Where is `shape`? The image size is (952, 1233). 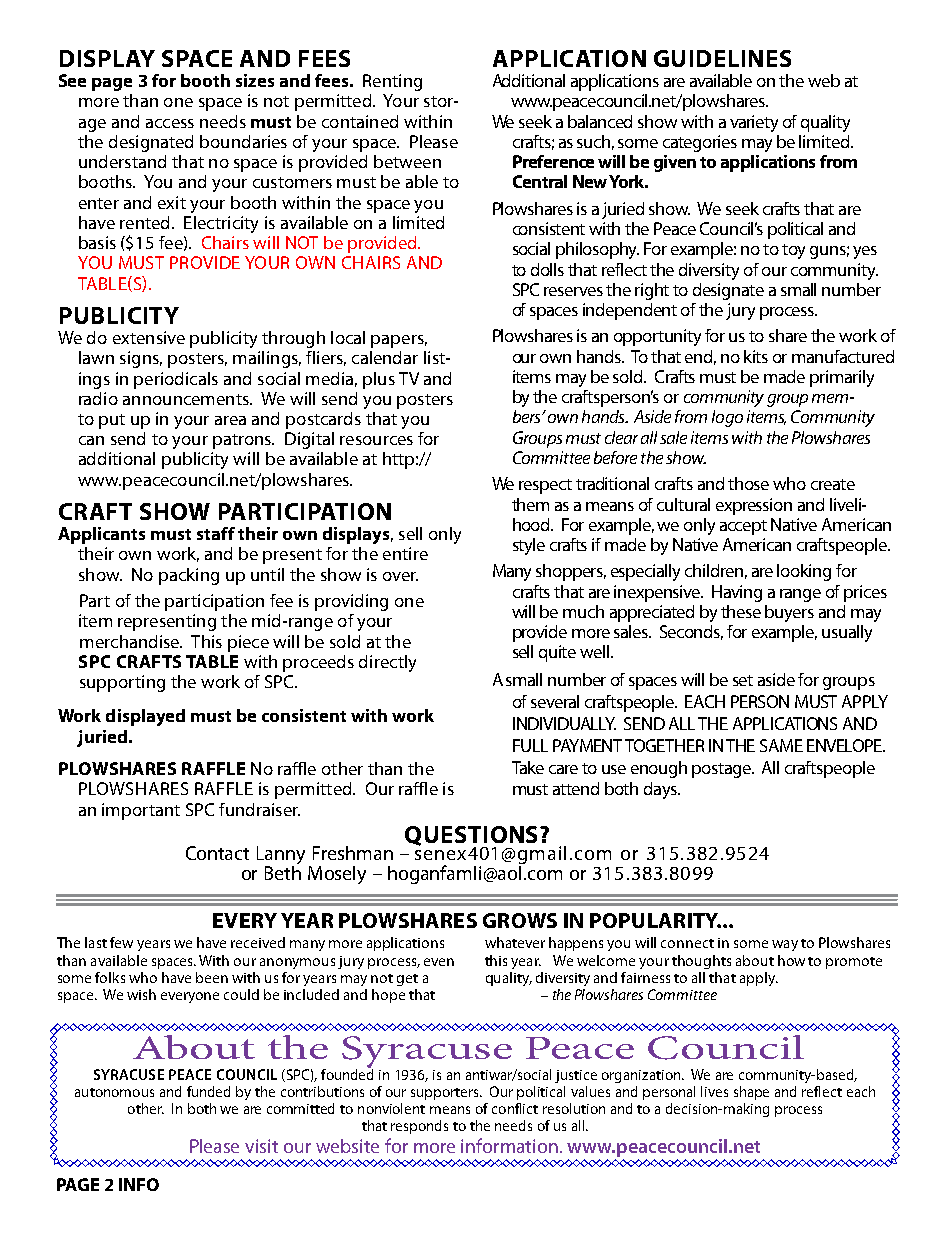 shape is located at coordinates (751, 1093).
